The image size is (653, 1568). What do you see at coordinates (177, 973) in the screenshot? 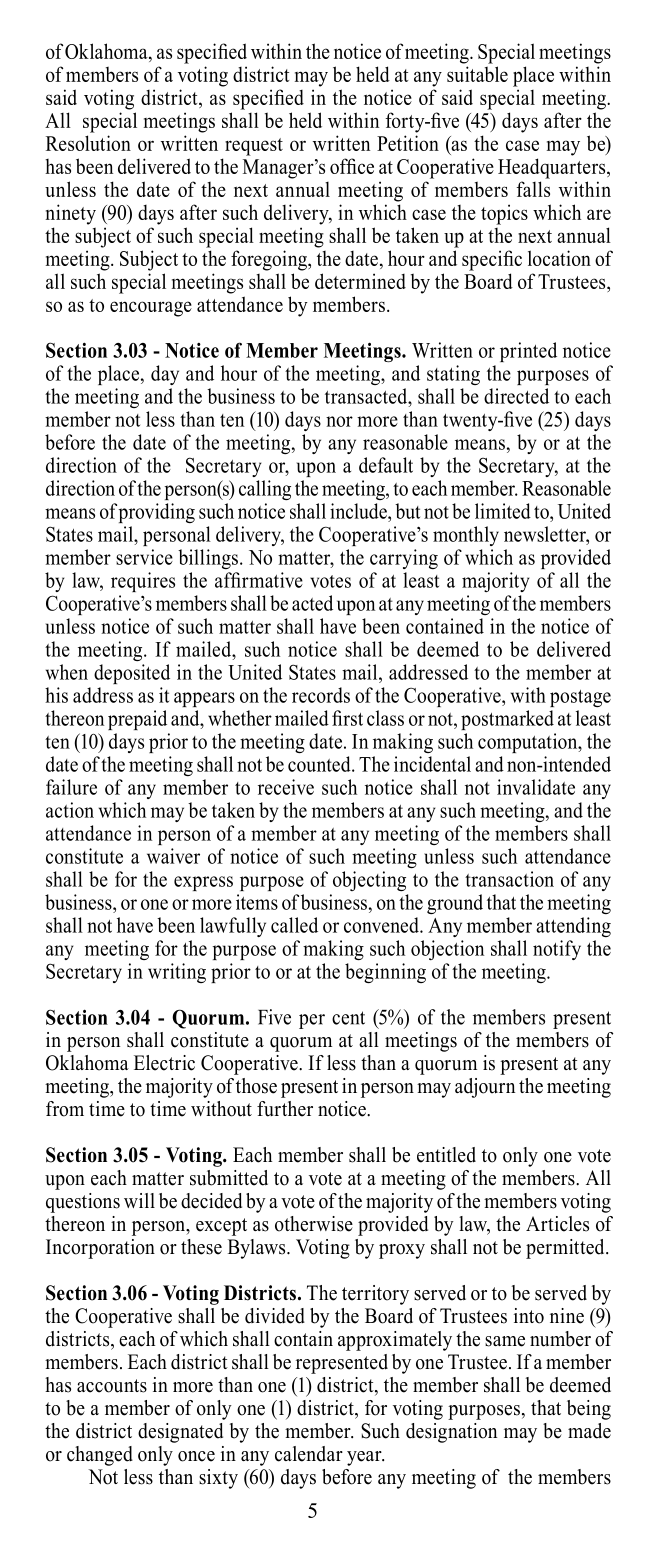
I see `writing` at bounding box center [177, 973].
